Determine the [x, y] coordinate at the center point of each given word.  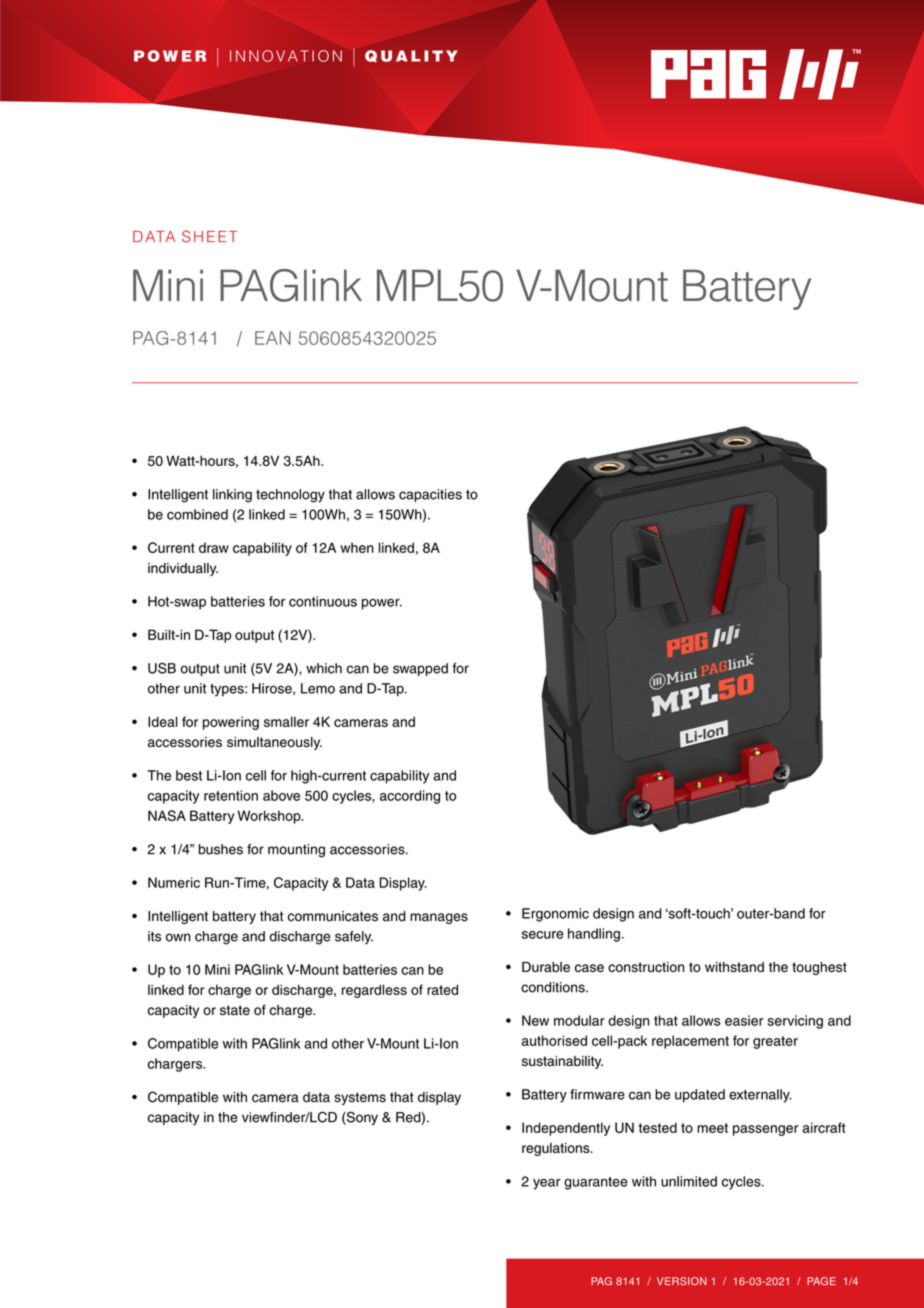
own [178, 937]
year [547, 1184]
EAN [273, 338]
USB [162, 668]
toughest [819, 968]
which [324, 668]
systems [360, 1098]
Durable [546, 967]
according [410, 797]
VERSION [682, 1281]
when [357, 547]
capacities [430, 495]
